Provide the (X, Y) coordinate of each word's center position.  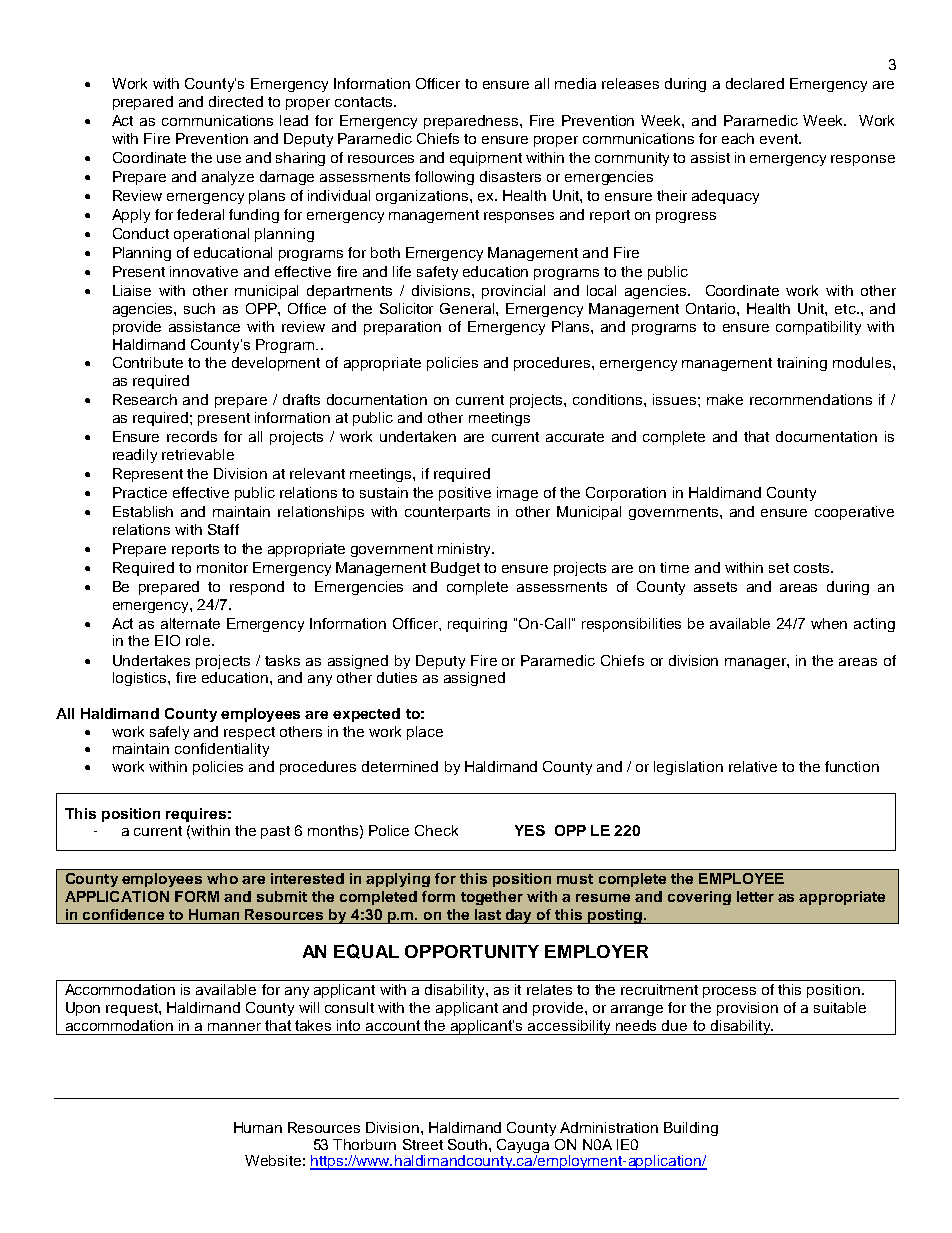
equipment (486, 159)
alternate (190, 623)
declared (755, 83)
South (467, 1144)
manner (234, 1027)
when (829, 623)
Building (691, 1129)
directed (236, 101)
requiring (477, 625)
